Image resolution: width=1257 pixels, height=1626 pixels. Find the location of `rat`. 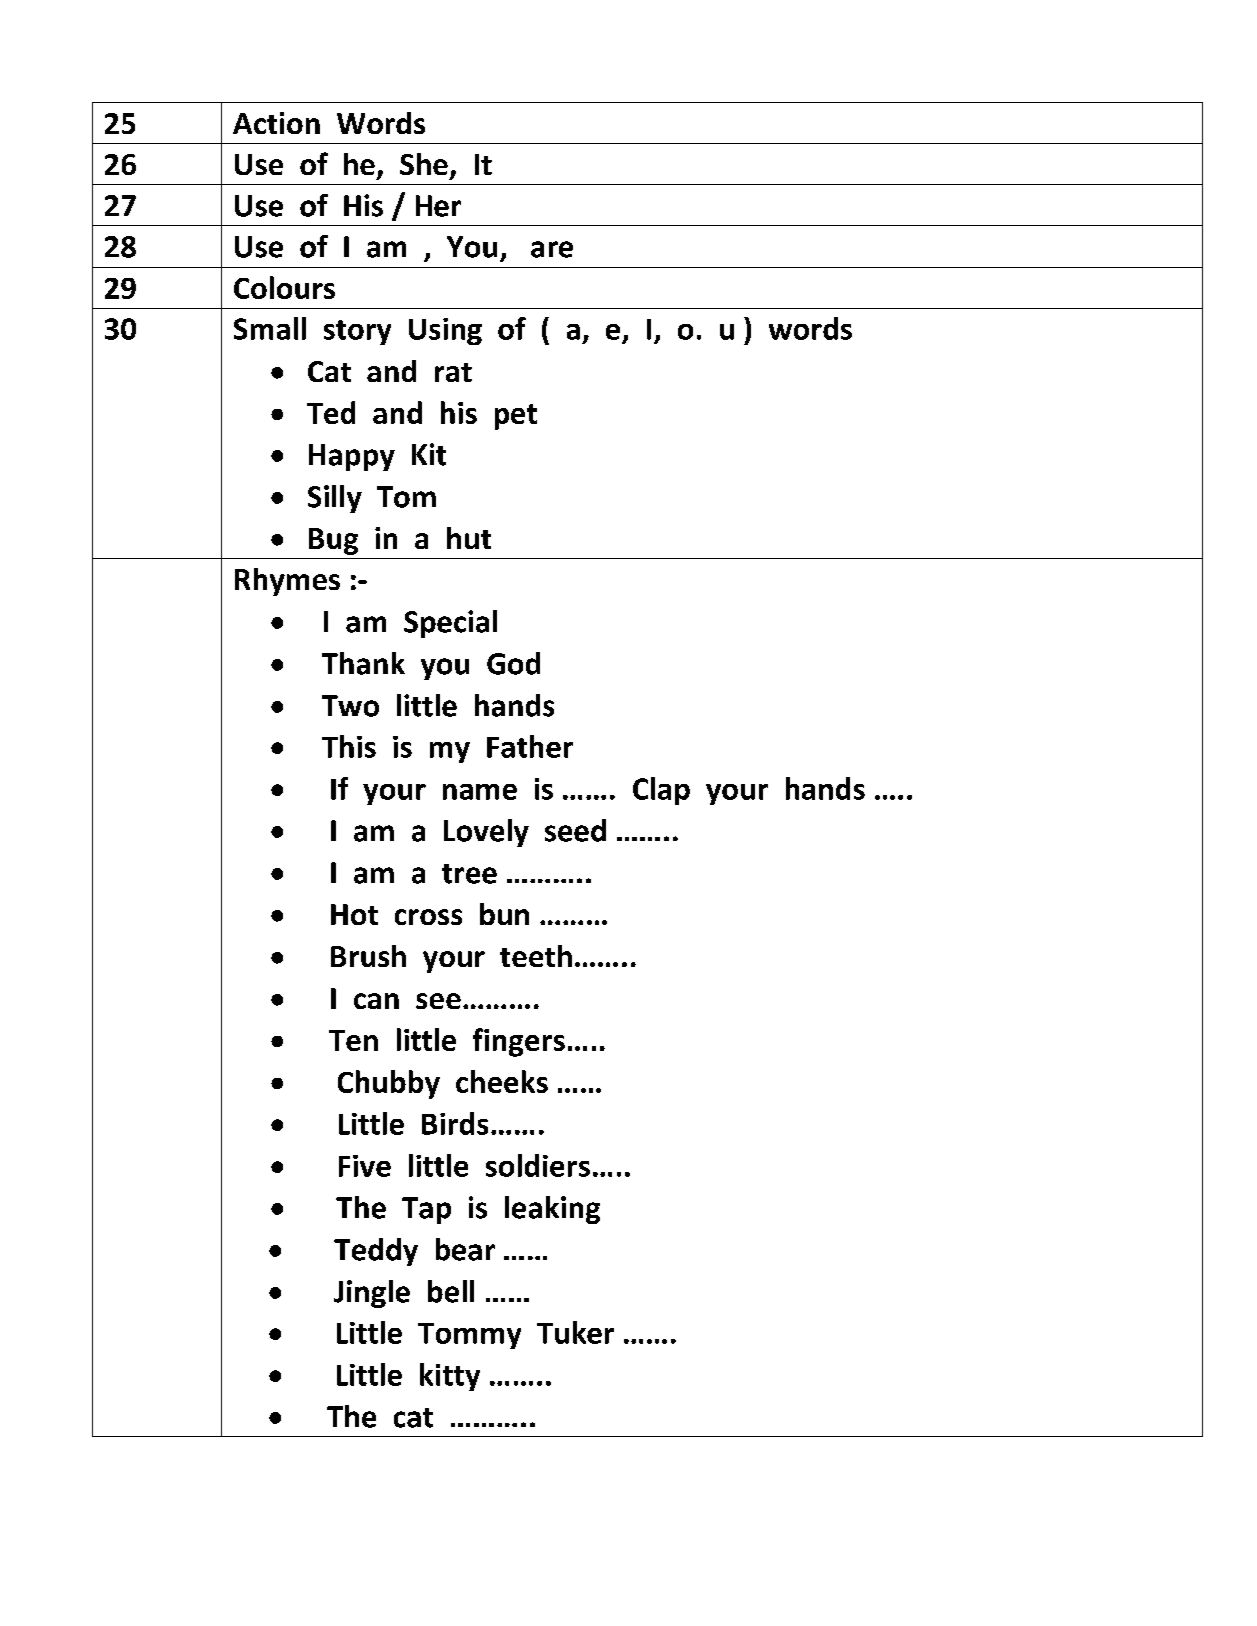

rat is located at coordinates (453, 372).
